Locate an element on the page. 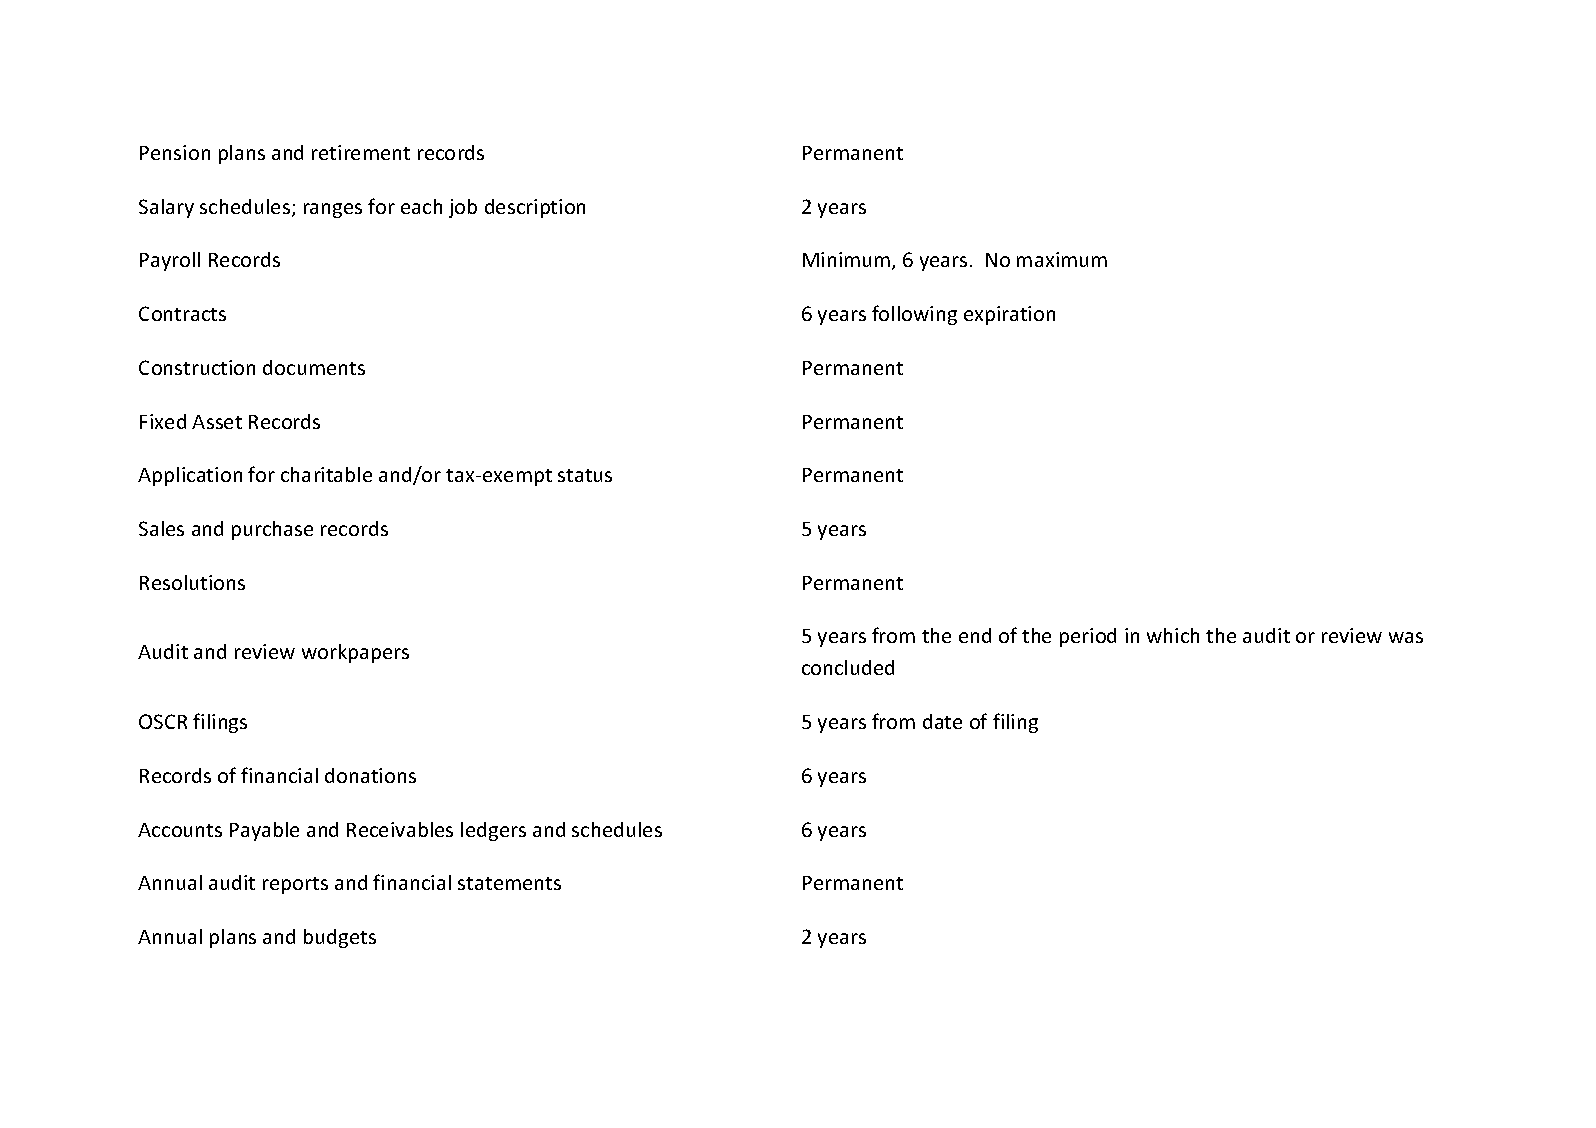  concluded is located at coordinates (848, 667).
